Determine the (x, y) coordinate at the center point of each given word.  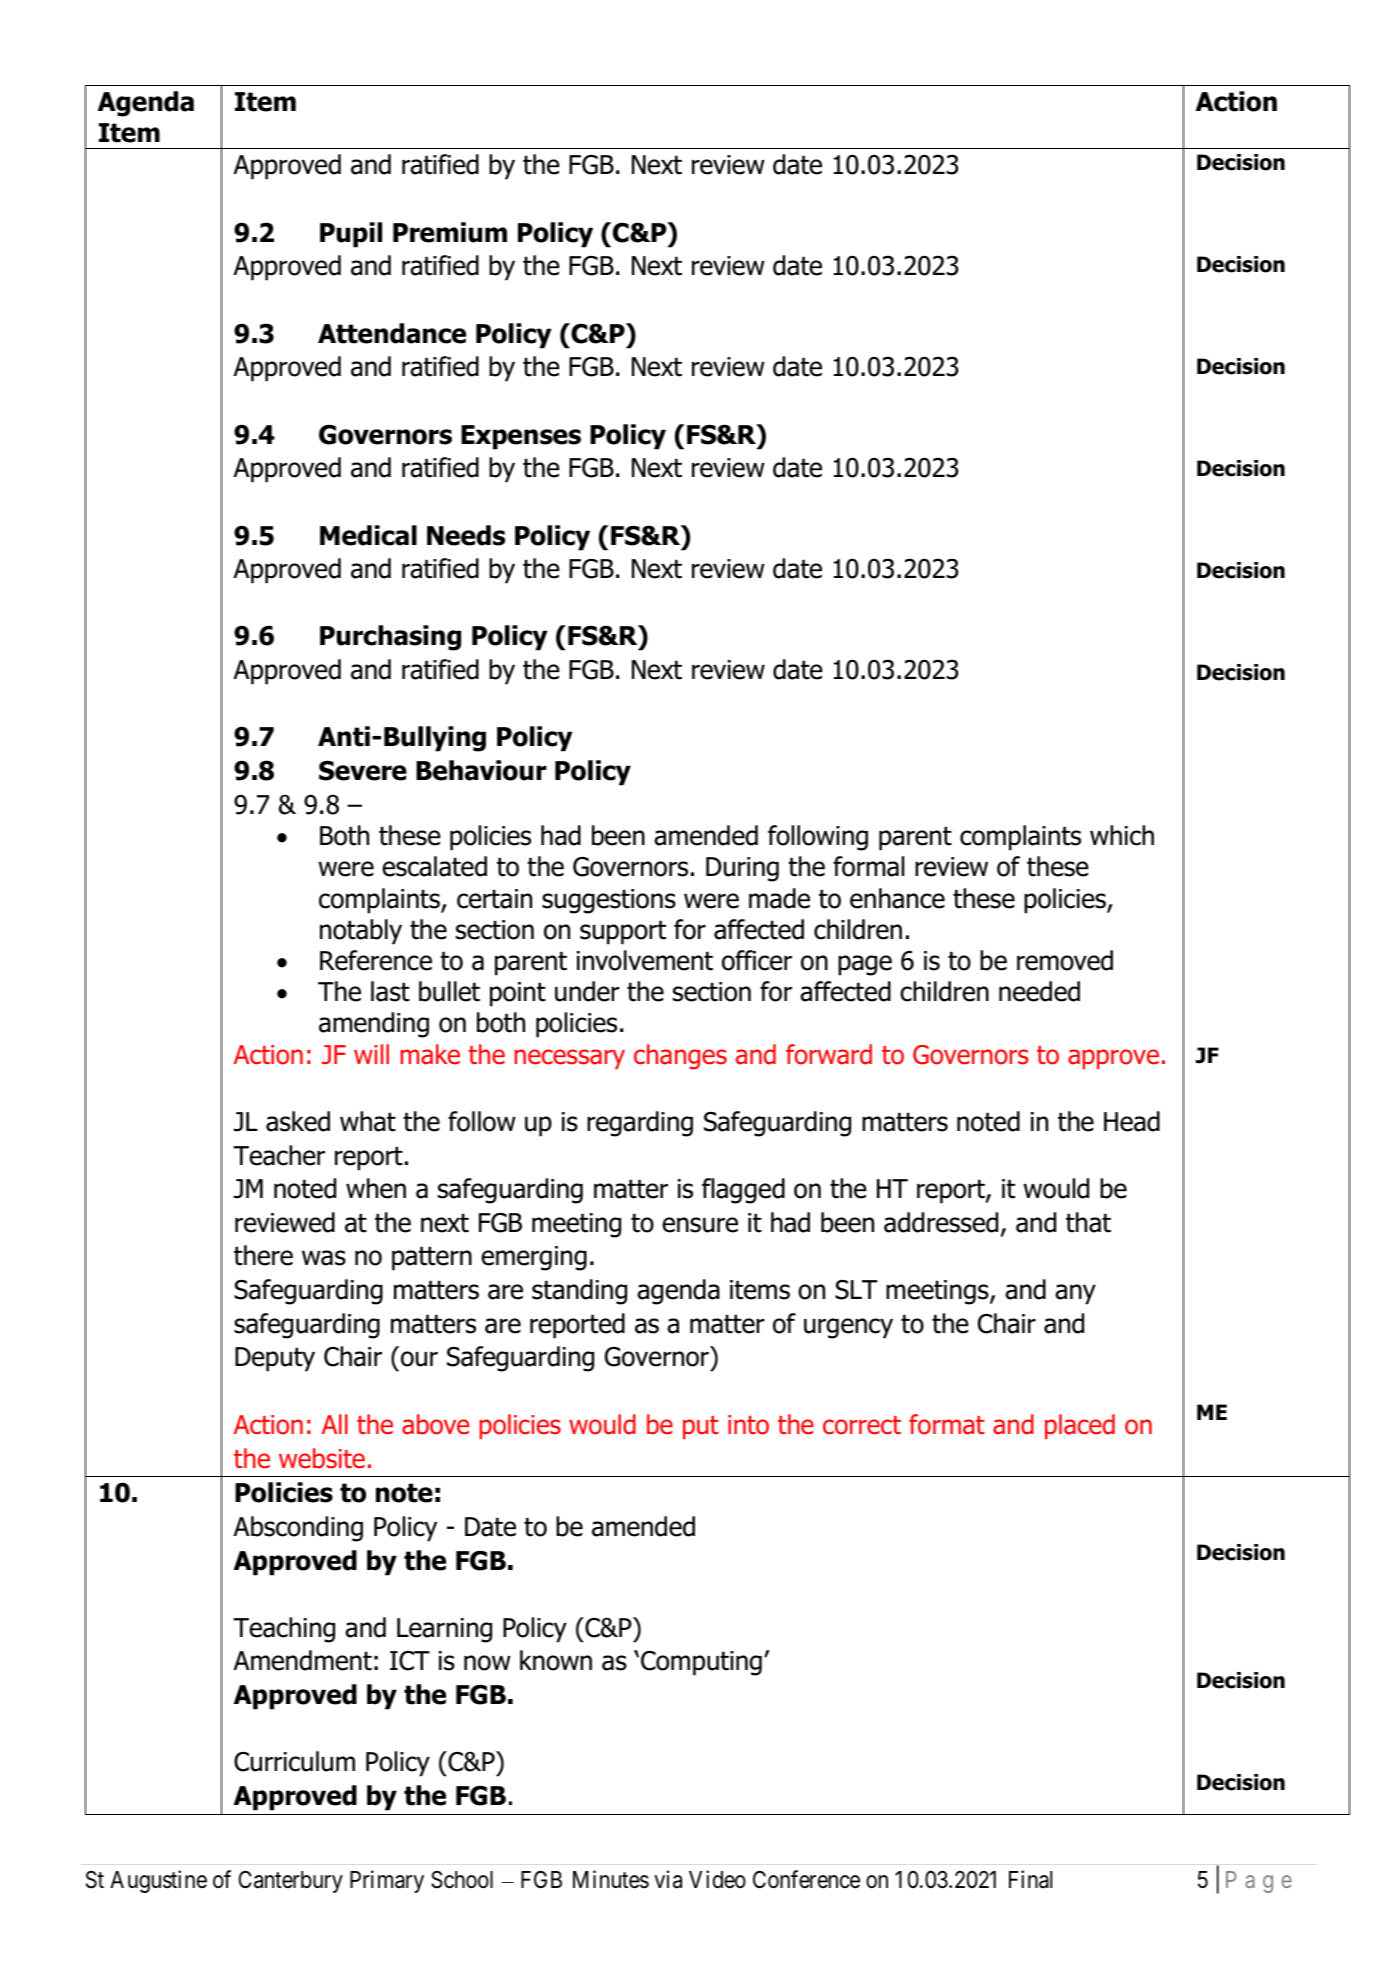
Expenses (521, 437)
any (1075, 1294)
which (1122, 835)
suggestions (609, 901)
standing (579, 1292)
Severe (363, 771)
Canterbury (290, 1881)
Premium (450, 232)
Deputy (275, 1359)
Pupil (351, 235)
